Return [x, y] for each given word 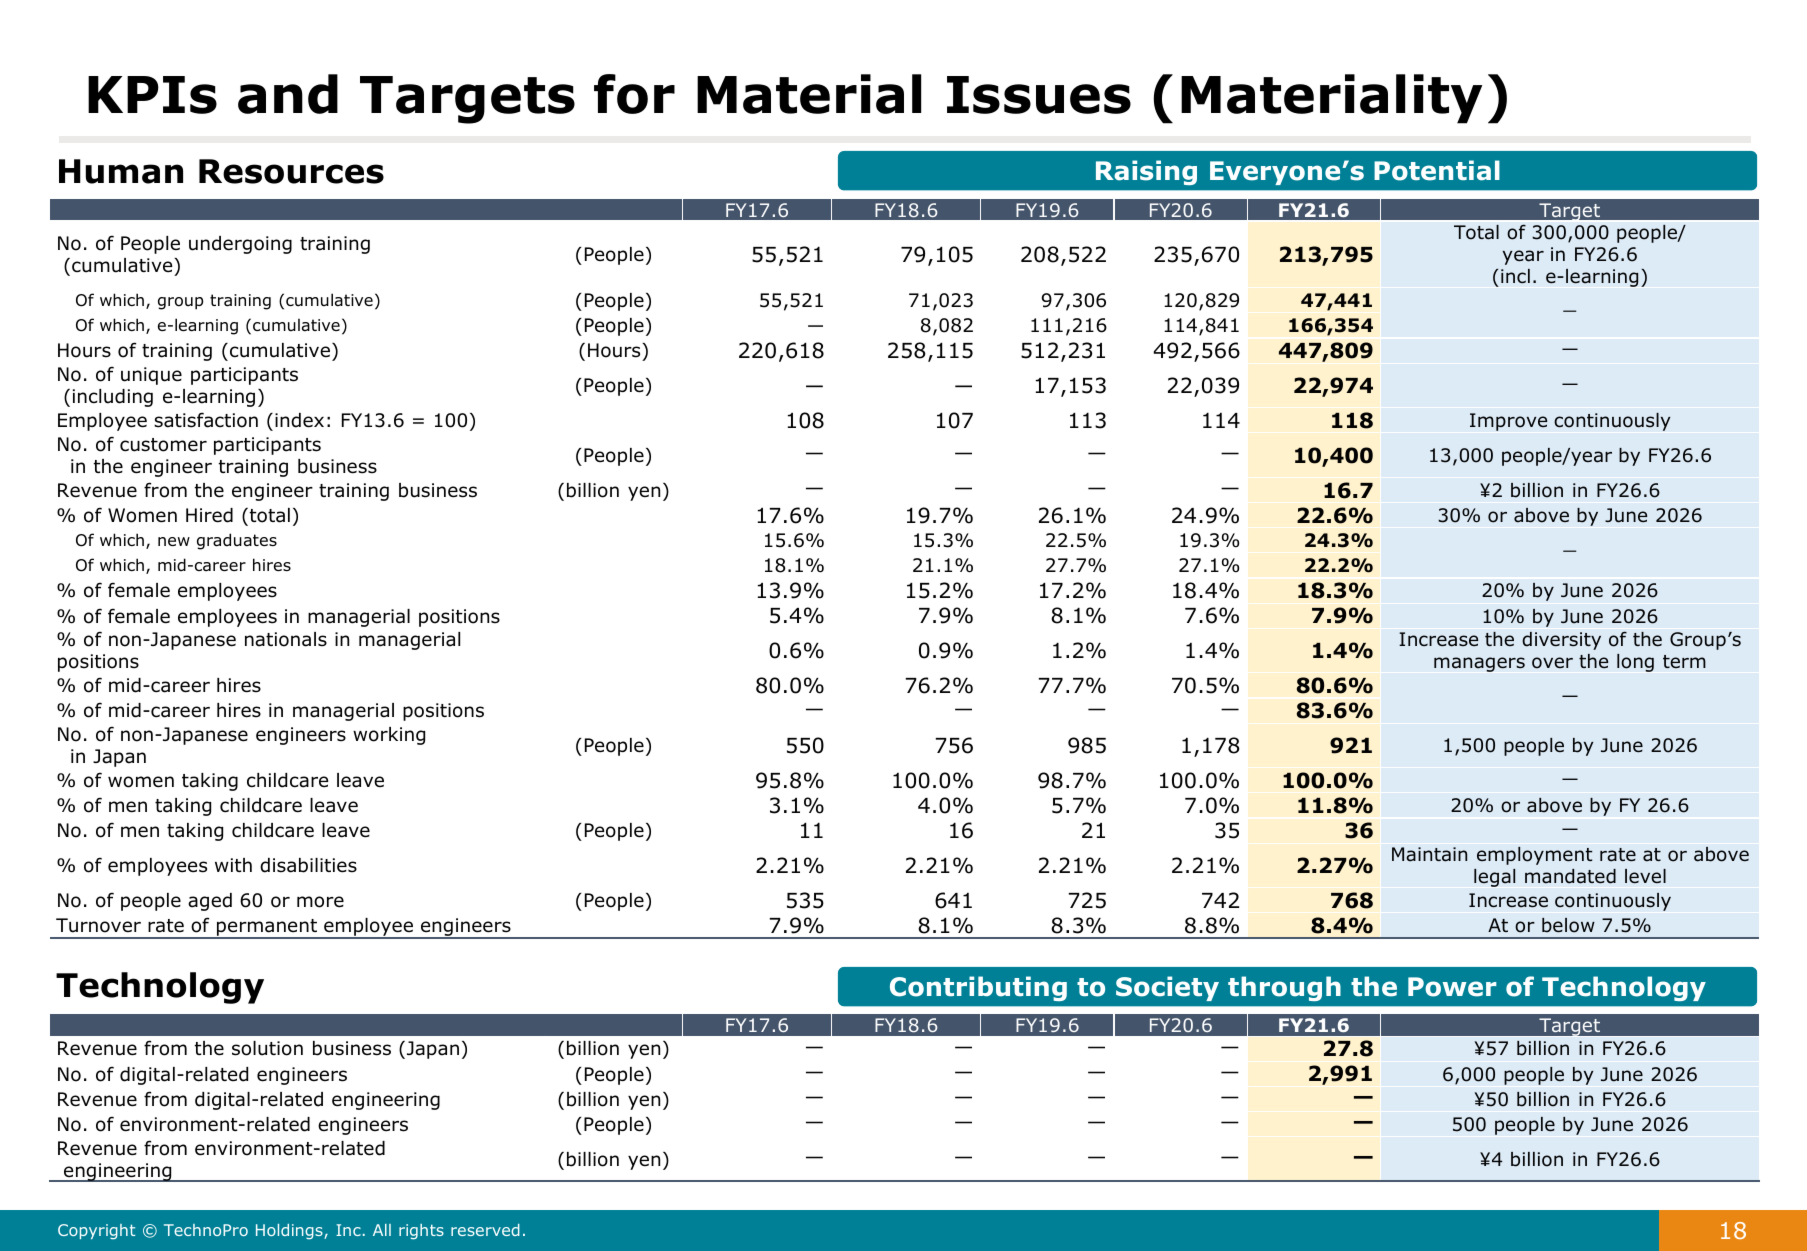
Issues [1039, 95]
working [389, 736]
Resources [291, 171]
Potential [1437, 170]
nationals [286, 639]
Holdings [290, 1232]
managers [1479, 664]
